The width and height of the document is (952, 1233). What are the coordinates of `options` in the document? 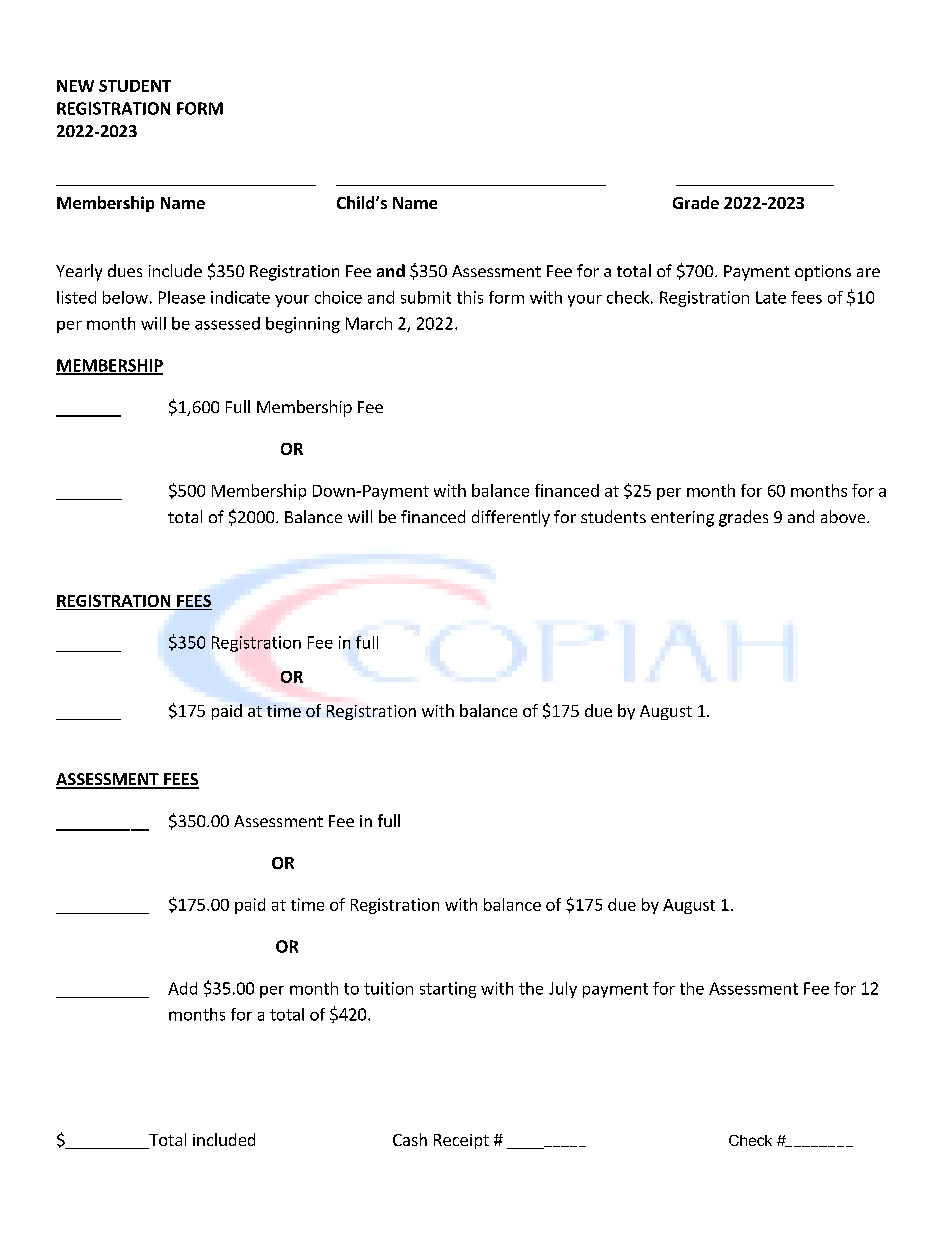 It's located at (823, 273).
